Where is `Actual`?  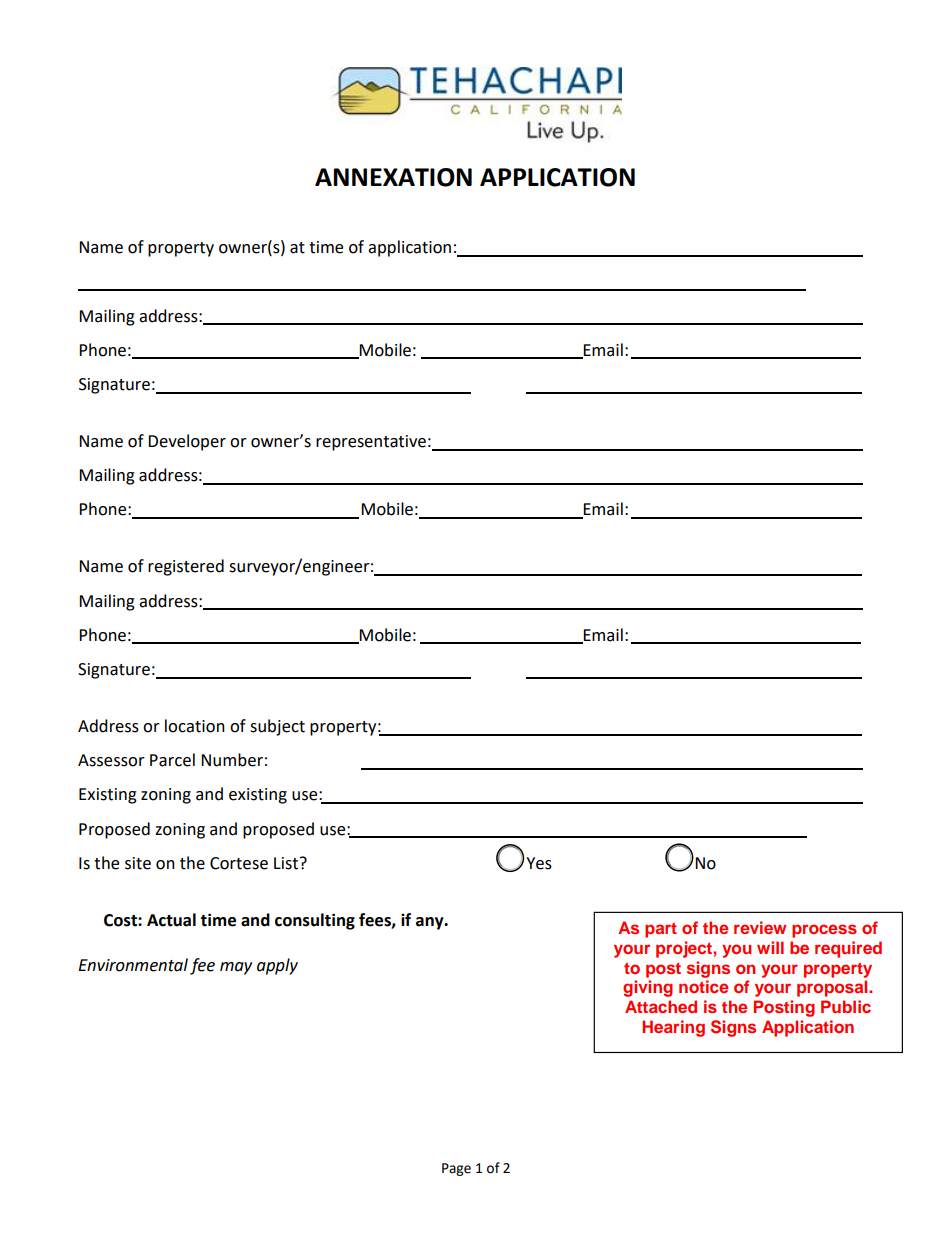 Actual is located at coordinates (171, 920).
